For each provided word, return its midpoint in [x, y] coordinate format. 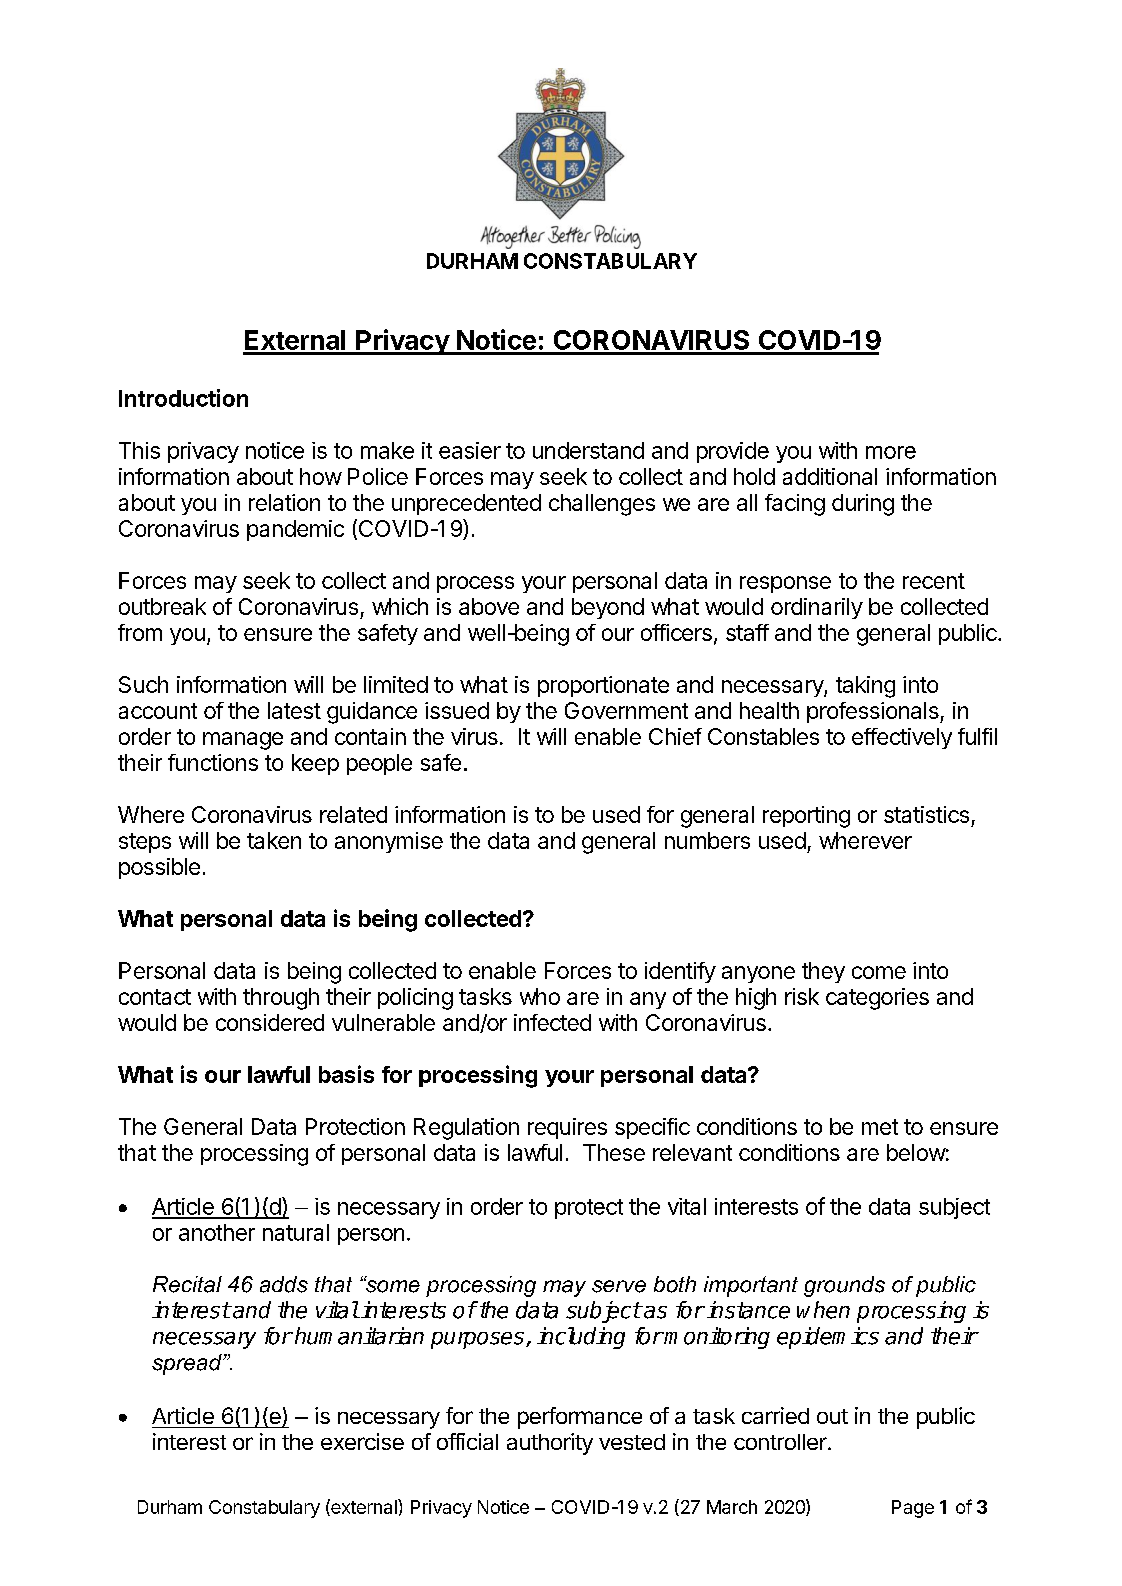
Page [913, 1509]
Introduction [183, 398]
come [879, 972]
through [281, 999]
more [891, 452]
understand [588, 450]
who [540, 996]
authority [550, 1444]
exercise [362, 1441]
